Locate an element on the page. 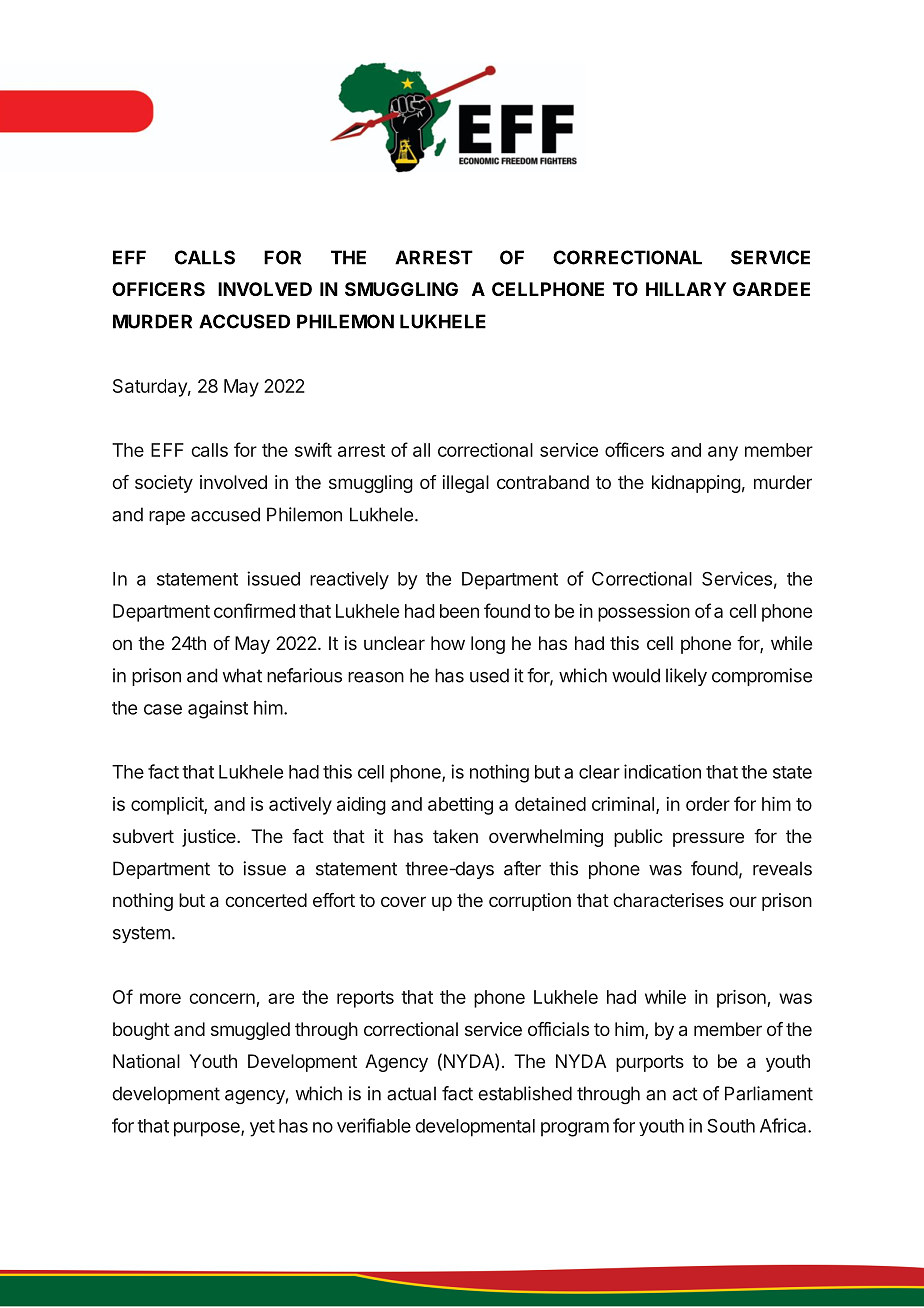 Image resolution: width=924 pixels, height=1308 pixels. likely is located at coordinates (686, 677).
